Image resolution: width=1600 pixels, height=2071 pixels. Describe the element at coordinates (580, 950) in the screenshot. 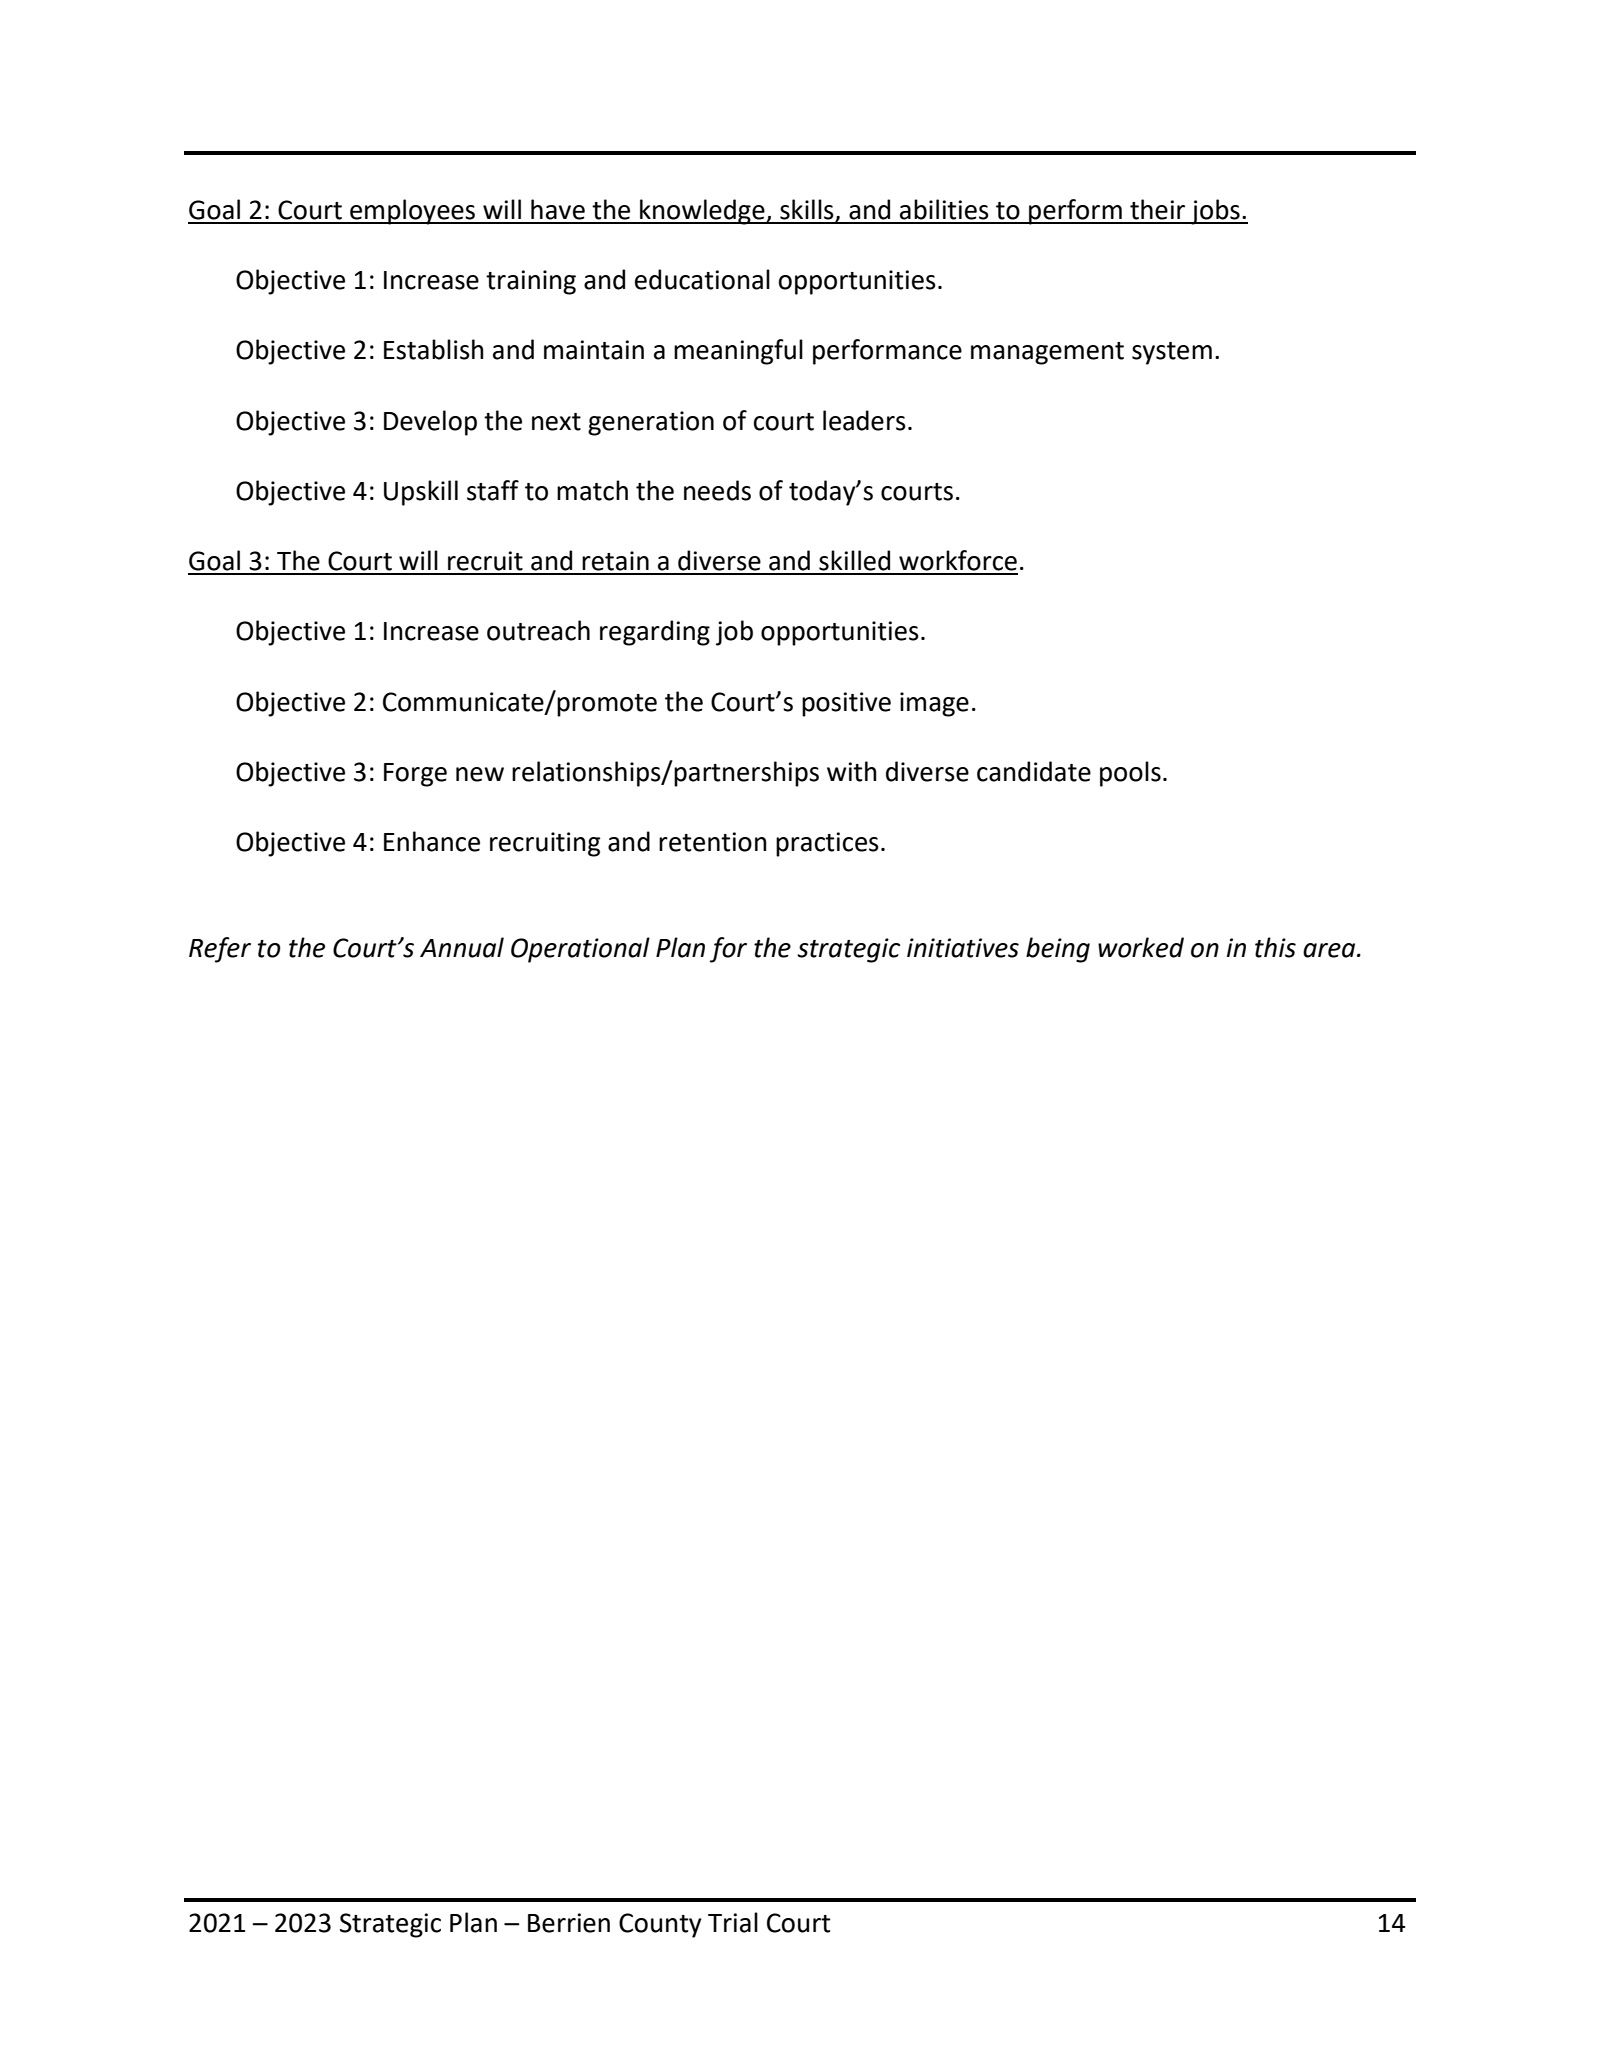

I see `Operational` at that location.
